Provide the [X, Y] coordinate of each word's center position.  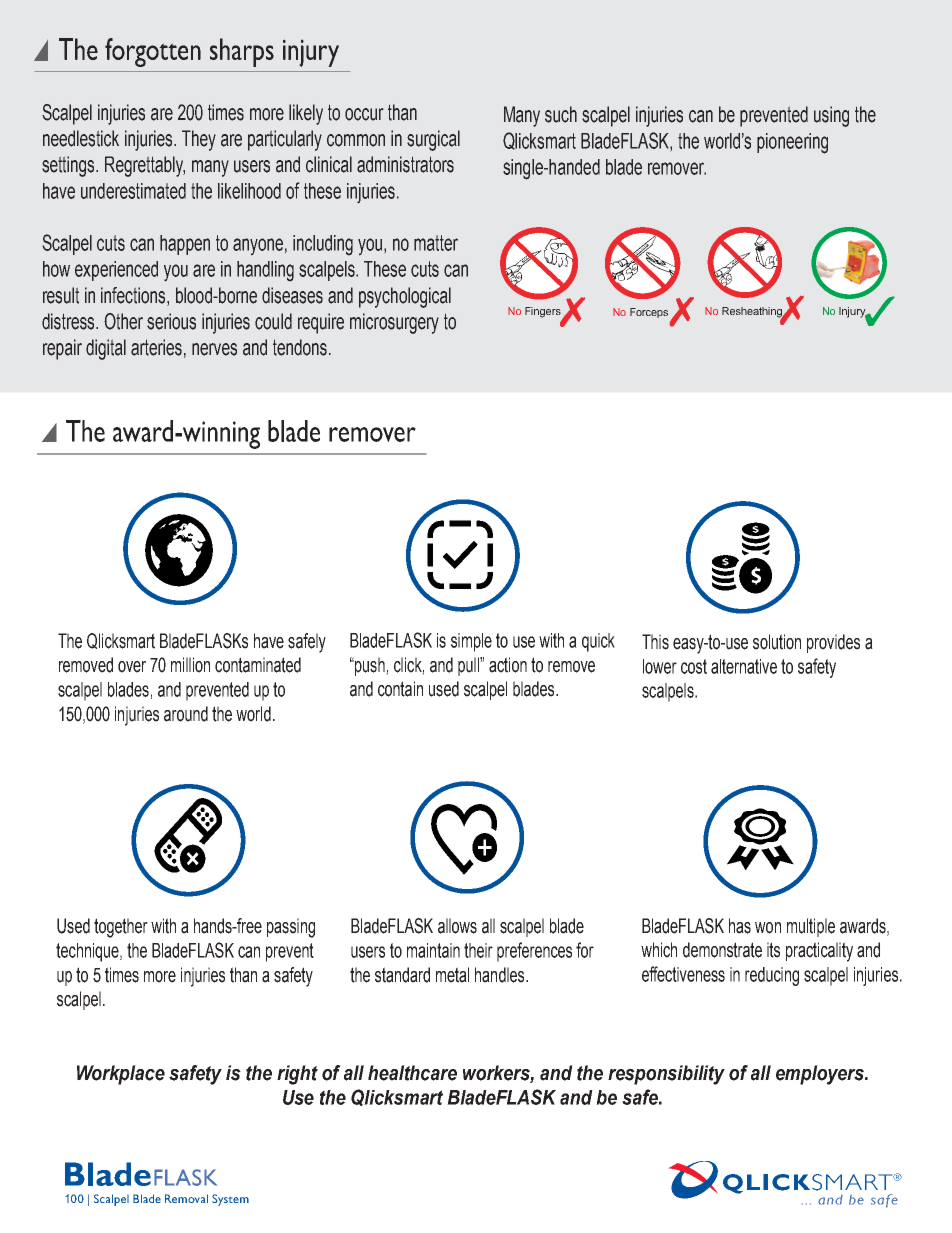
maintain [433, 950]
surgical [433, 140]
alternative [744, 666]
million [190, 665]
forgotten [153, 52]
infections [134, 296]
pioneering [792, 143]
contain [400, 689]
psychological [405, 297]
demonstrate [722, 950]
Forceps [649, 313]
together [121, 928]
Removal [186, 1198]
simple [471, 642]
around [186, 714]
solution [777, 642]
